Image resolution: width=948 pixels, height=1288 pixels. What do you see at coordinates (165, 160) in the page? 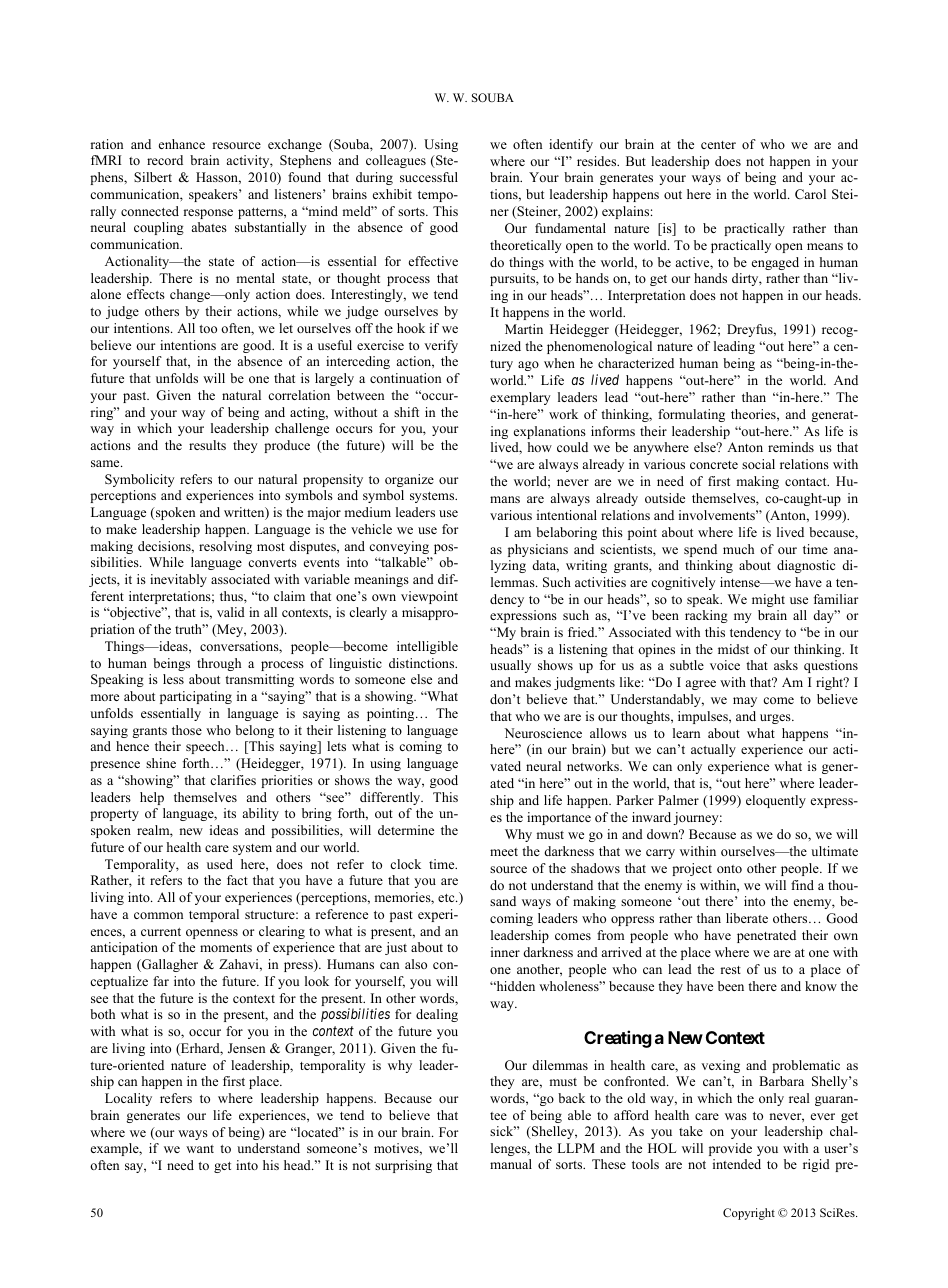
I see `record` at bounding box center [165, 160].
